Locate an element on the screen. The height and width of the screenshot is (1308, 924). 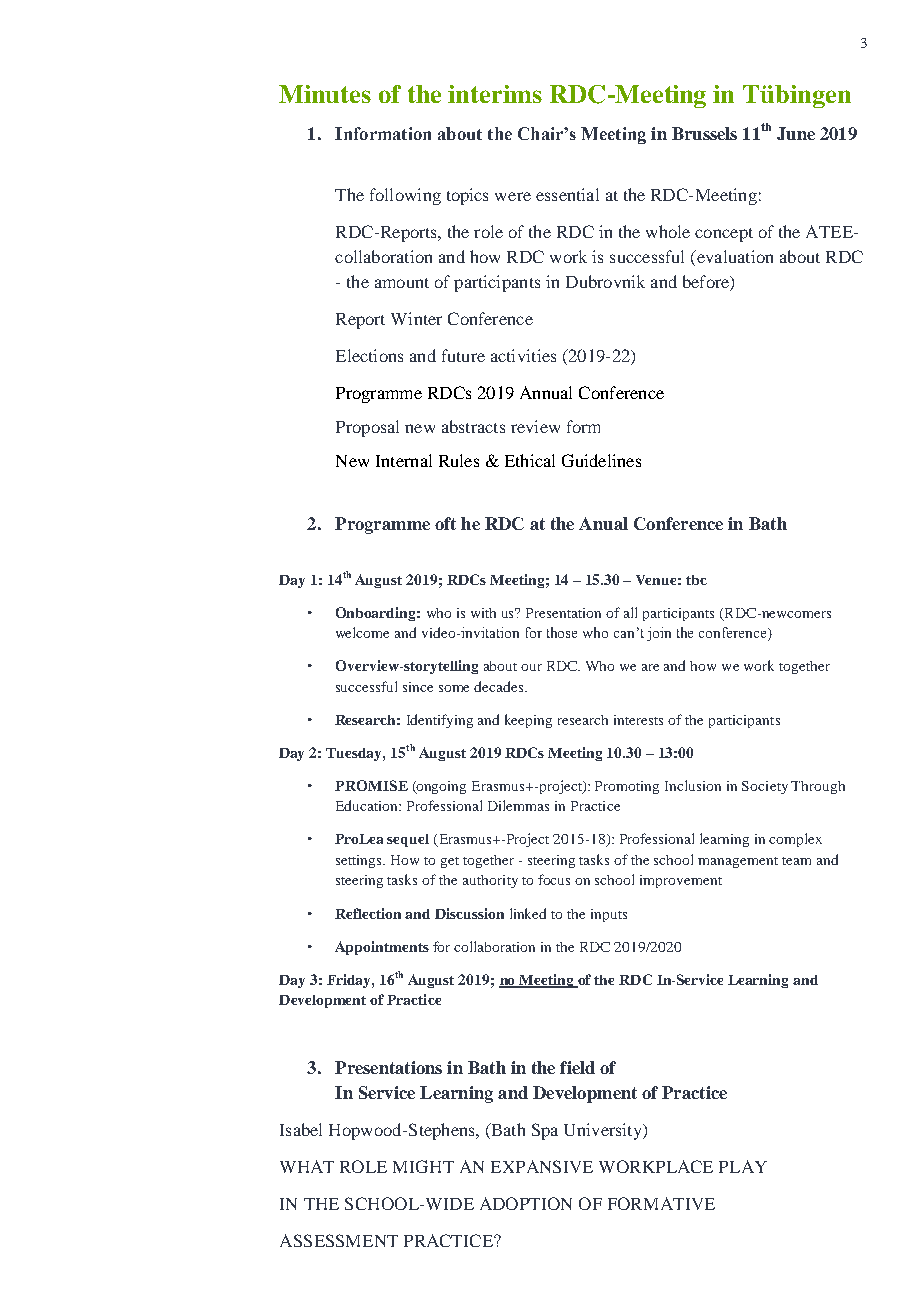
Reflection is located at coordinates (368, 913).
